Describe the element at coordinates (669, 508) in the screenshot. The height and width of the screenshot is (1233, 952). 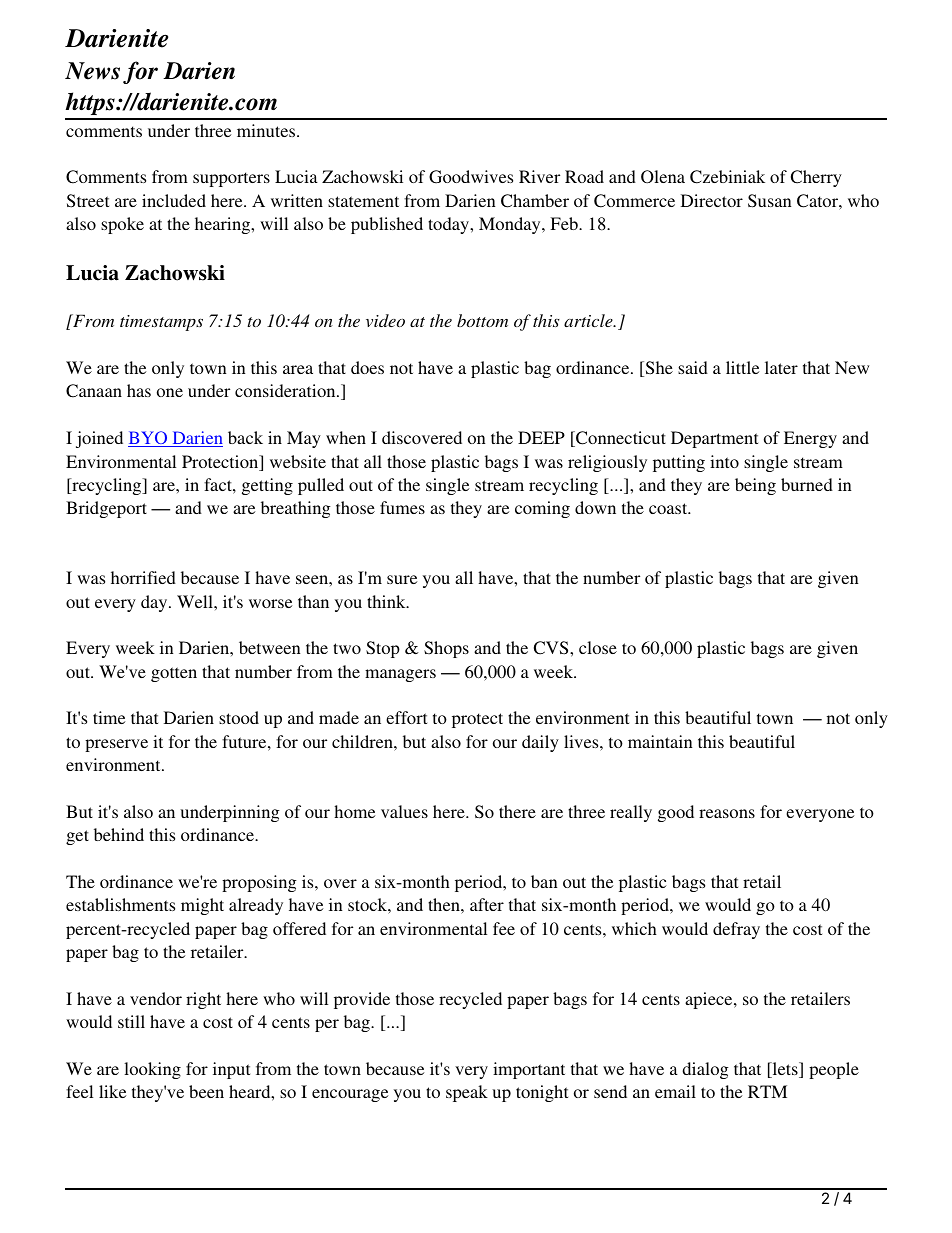
I see `coast` at that location.
